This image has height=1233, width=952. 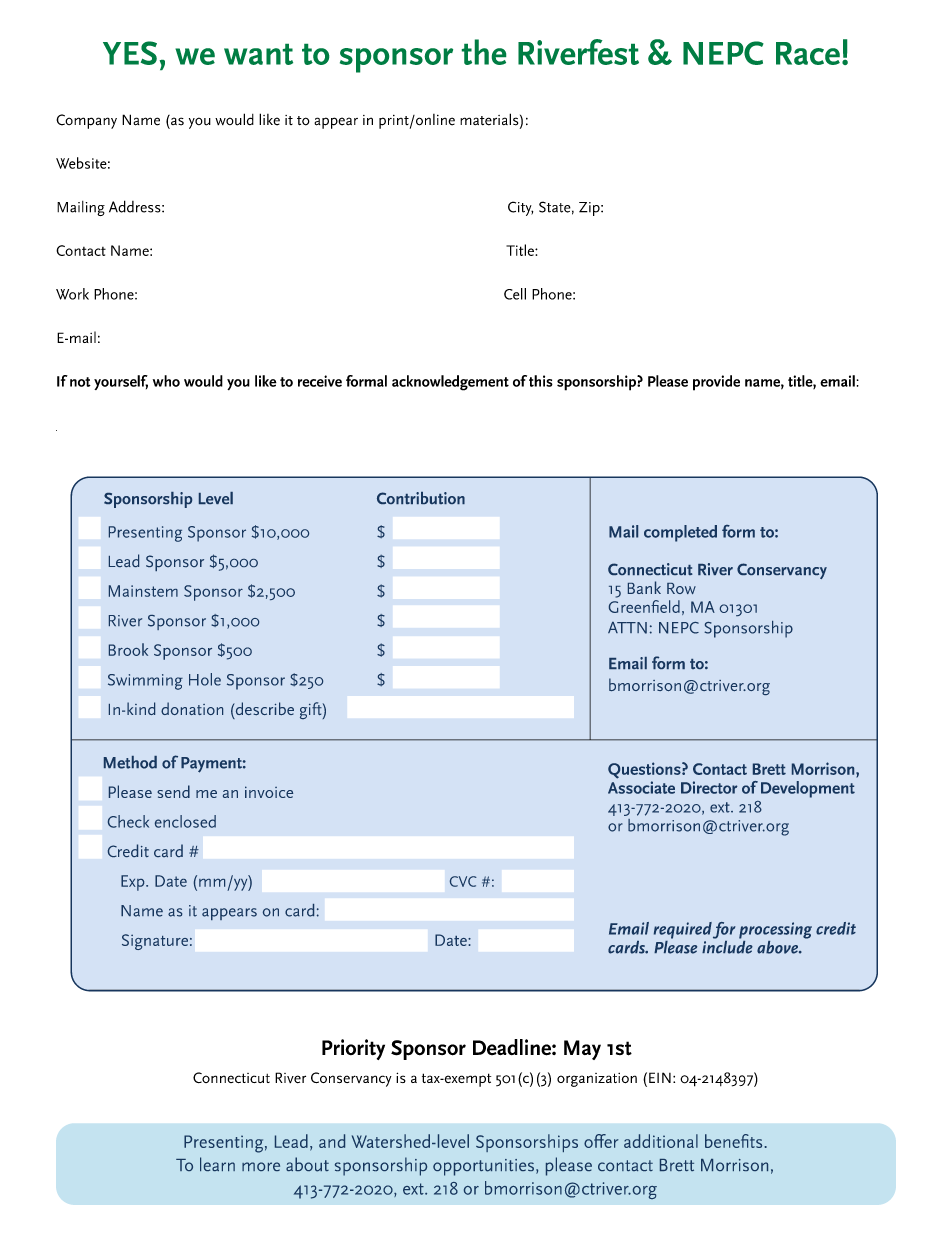 What do you see at coordinates (683, 930) in the image?
I see `required` at bounding box center [683, 930].
